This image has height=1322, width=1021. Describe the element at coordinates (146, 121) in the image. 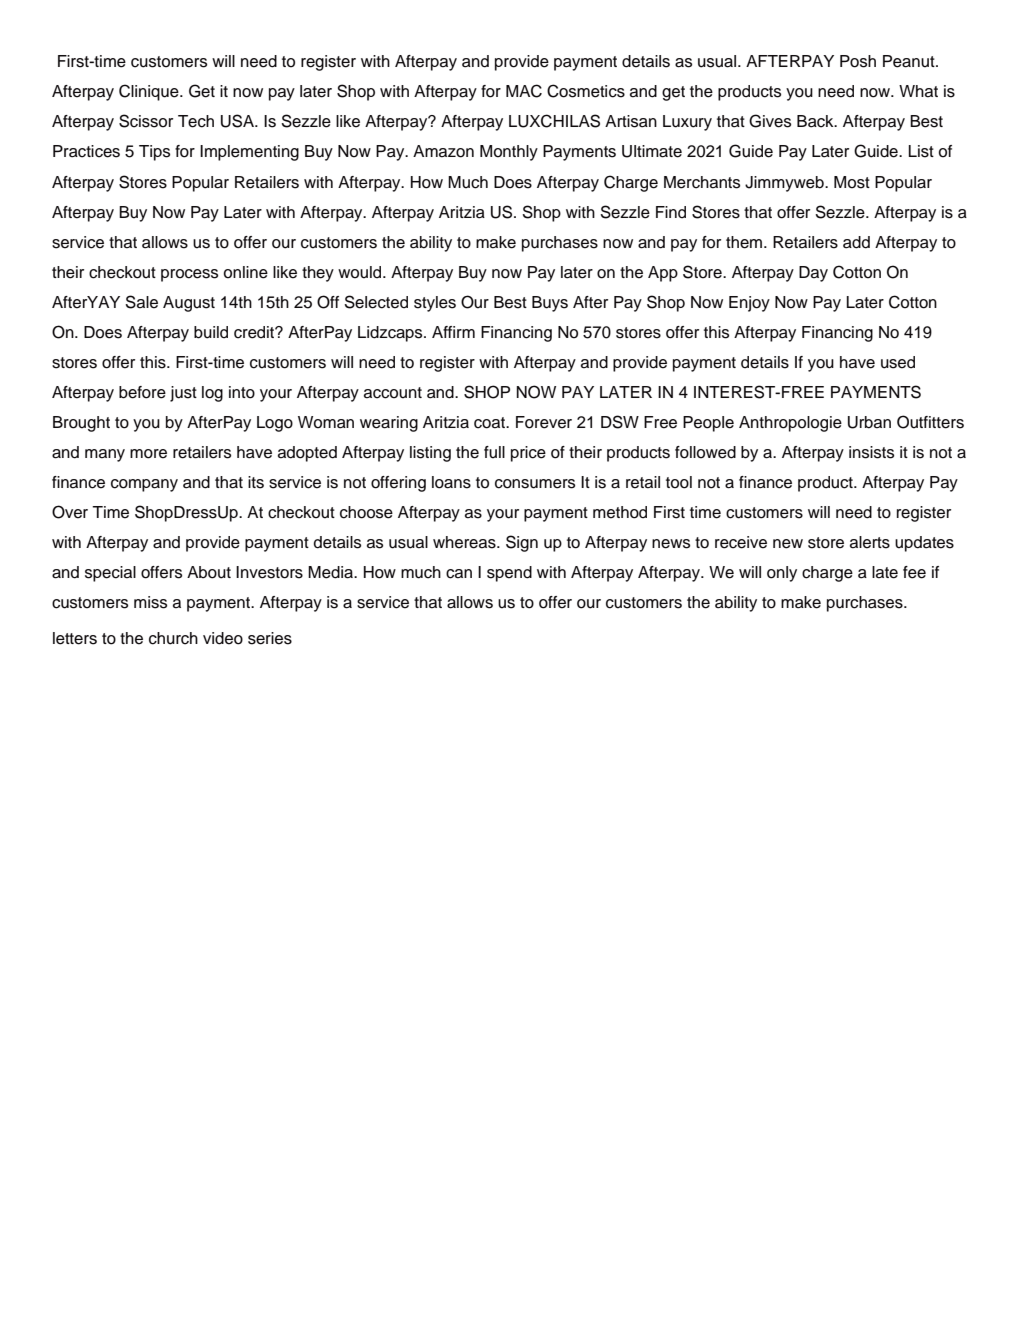

I see `Scissor` at that location.
